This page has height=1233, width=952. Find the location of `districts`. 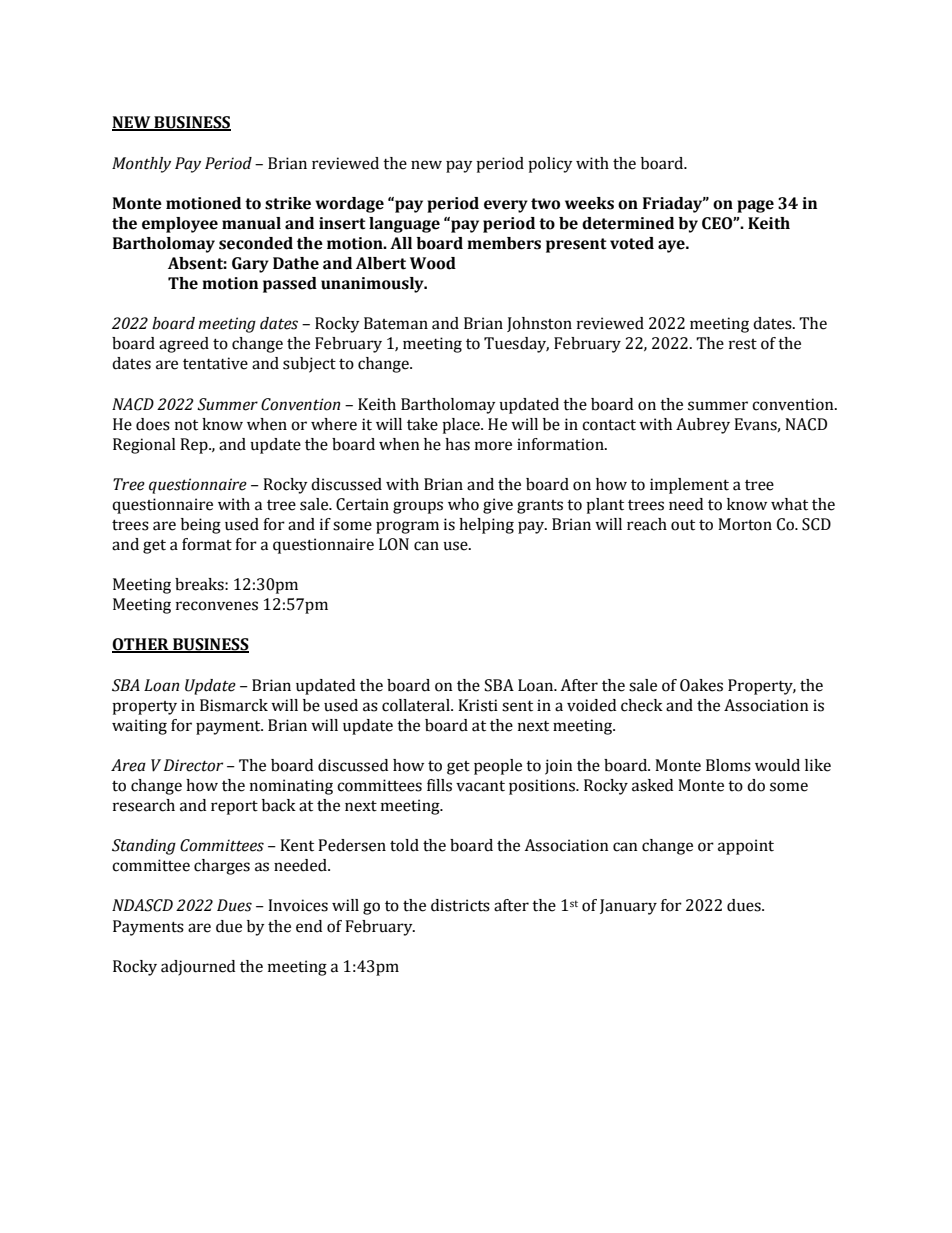

districts is located at coordinates (460, 905).
